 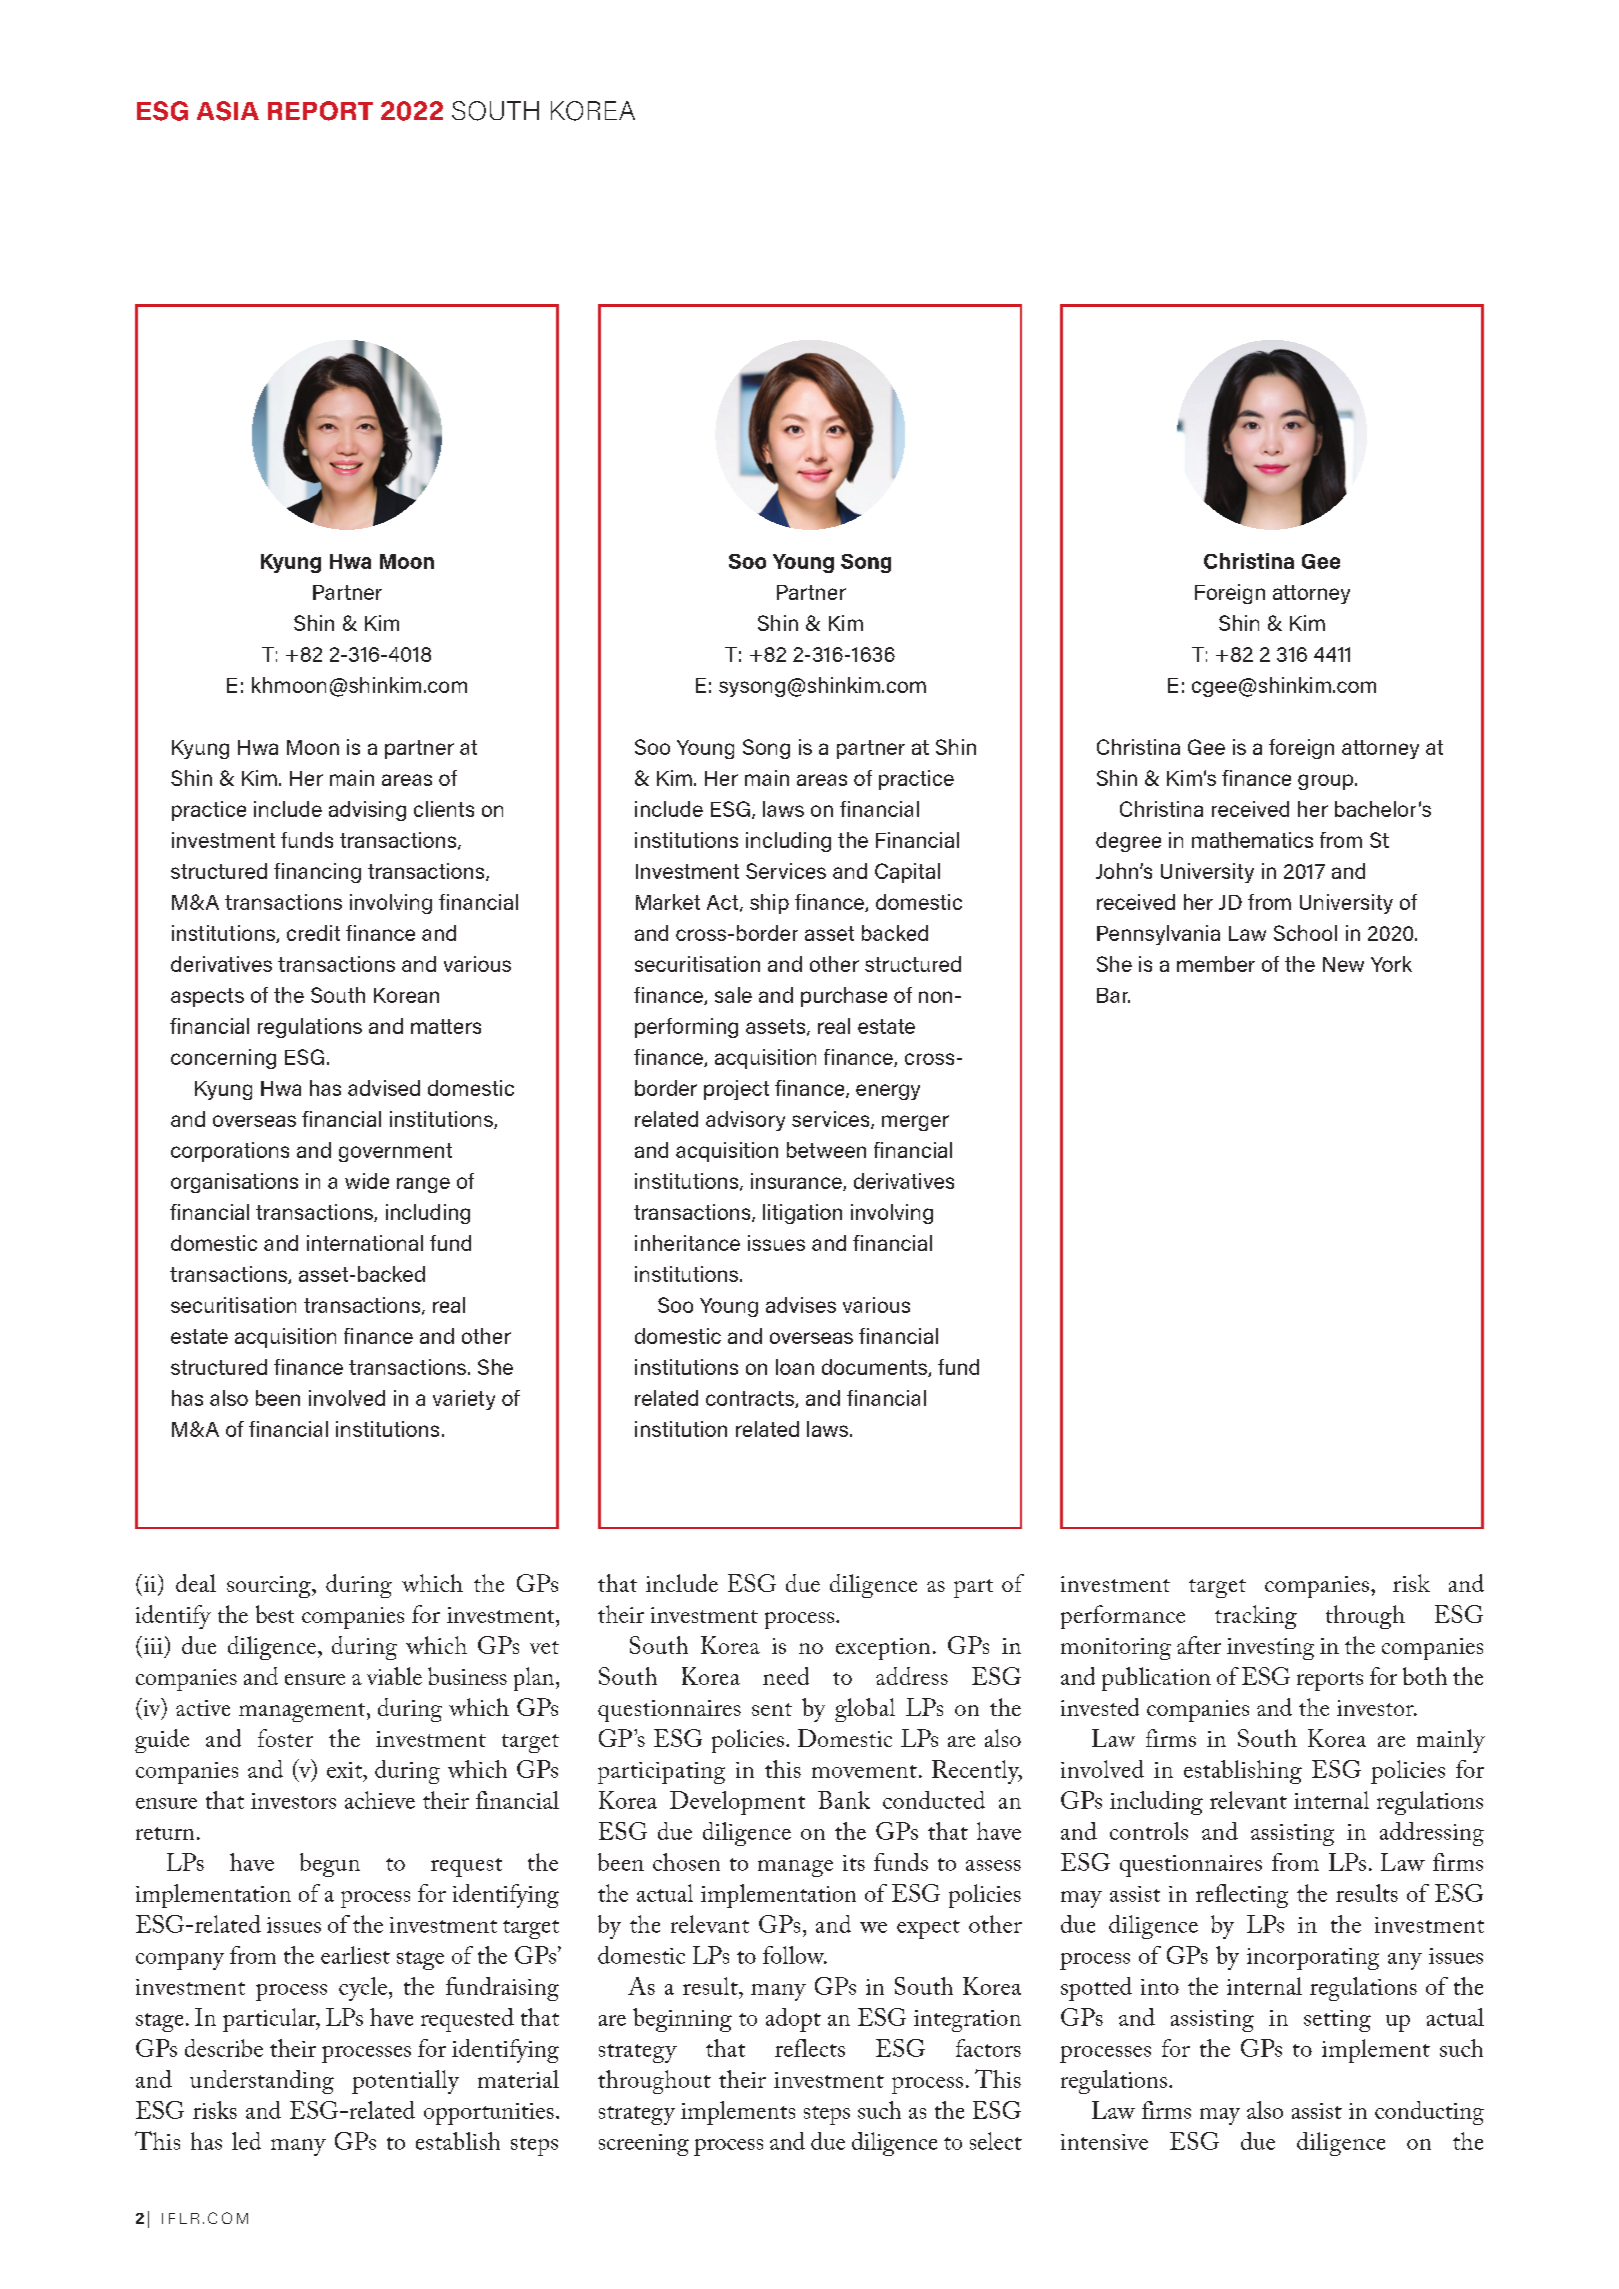 I want to click on clients, so click(x=444, y=809).
